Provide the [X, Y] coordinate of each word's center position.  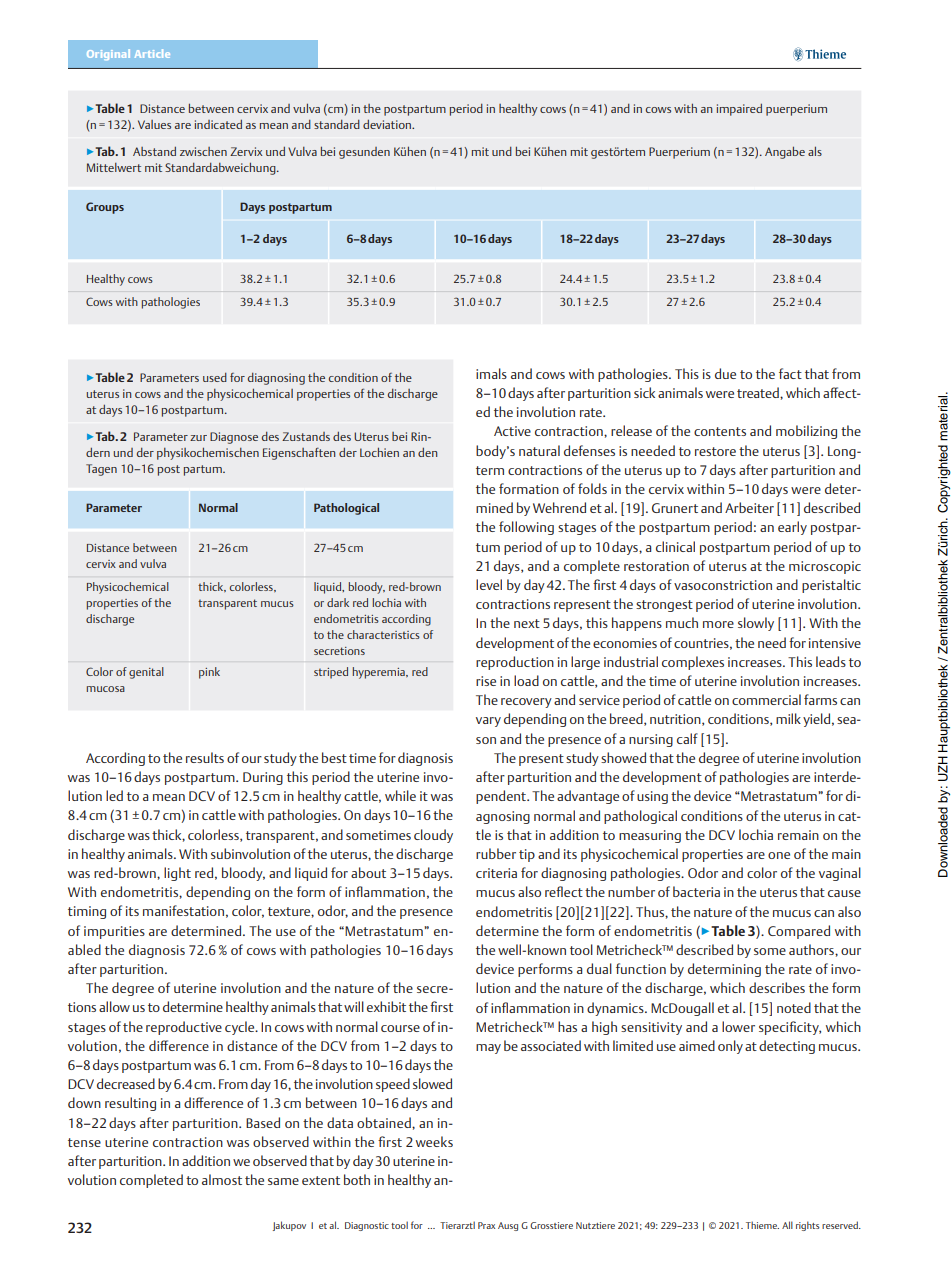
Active [512, 431]
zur [198, 438]
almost [222, 1179]
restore [715, 451]
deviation [388, 124]
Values [154, 124]
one [779, 855]
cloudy [433, 836]
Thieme [762, 1225]
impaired [739, 110]
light [177, 874]
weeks [434, 1141]
